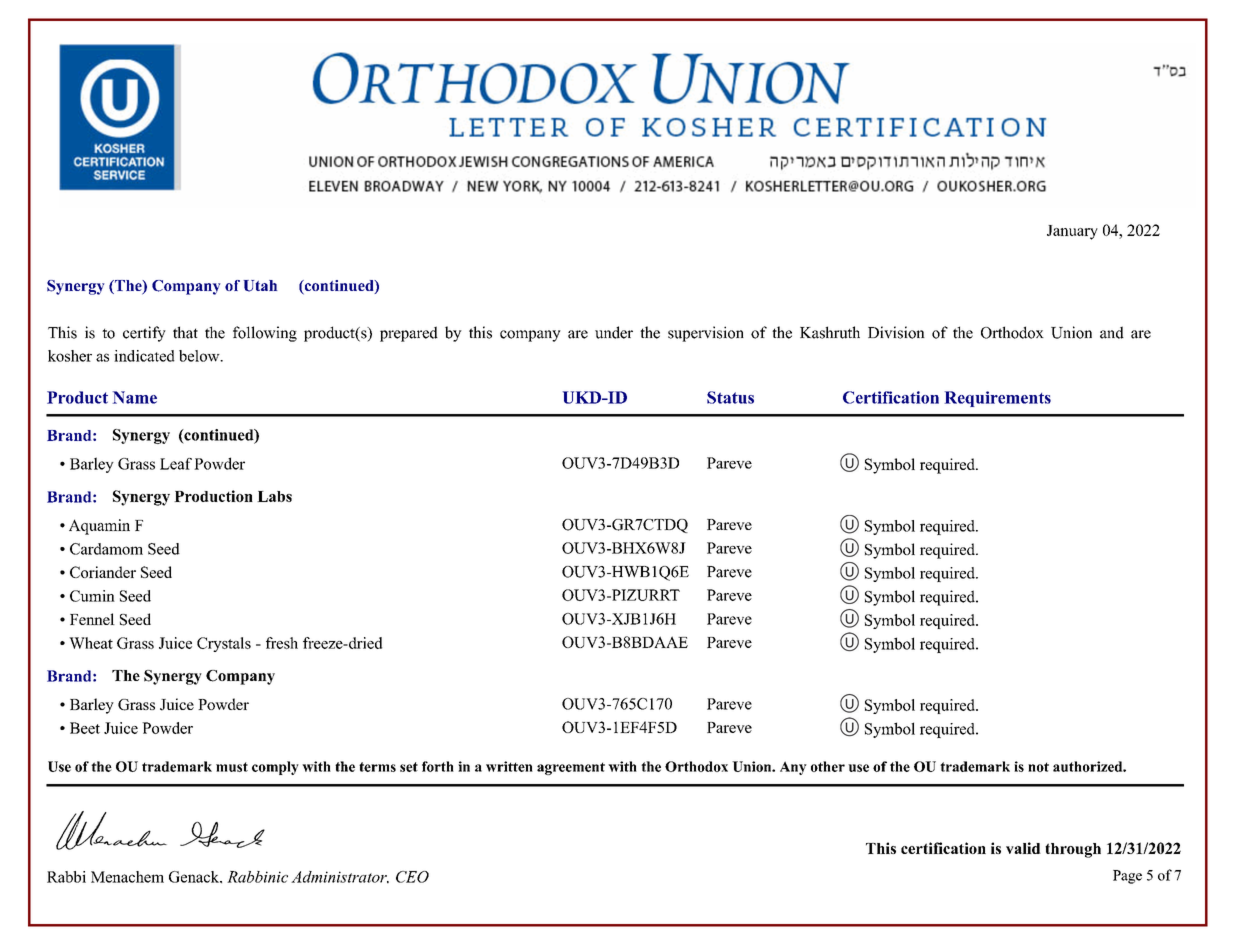  Describe the element at coordinates (106, 549) in the screenshot. I see `Cardamom` at that location.
